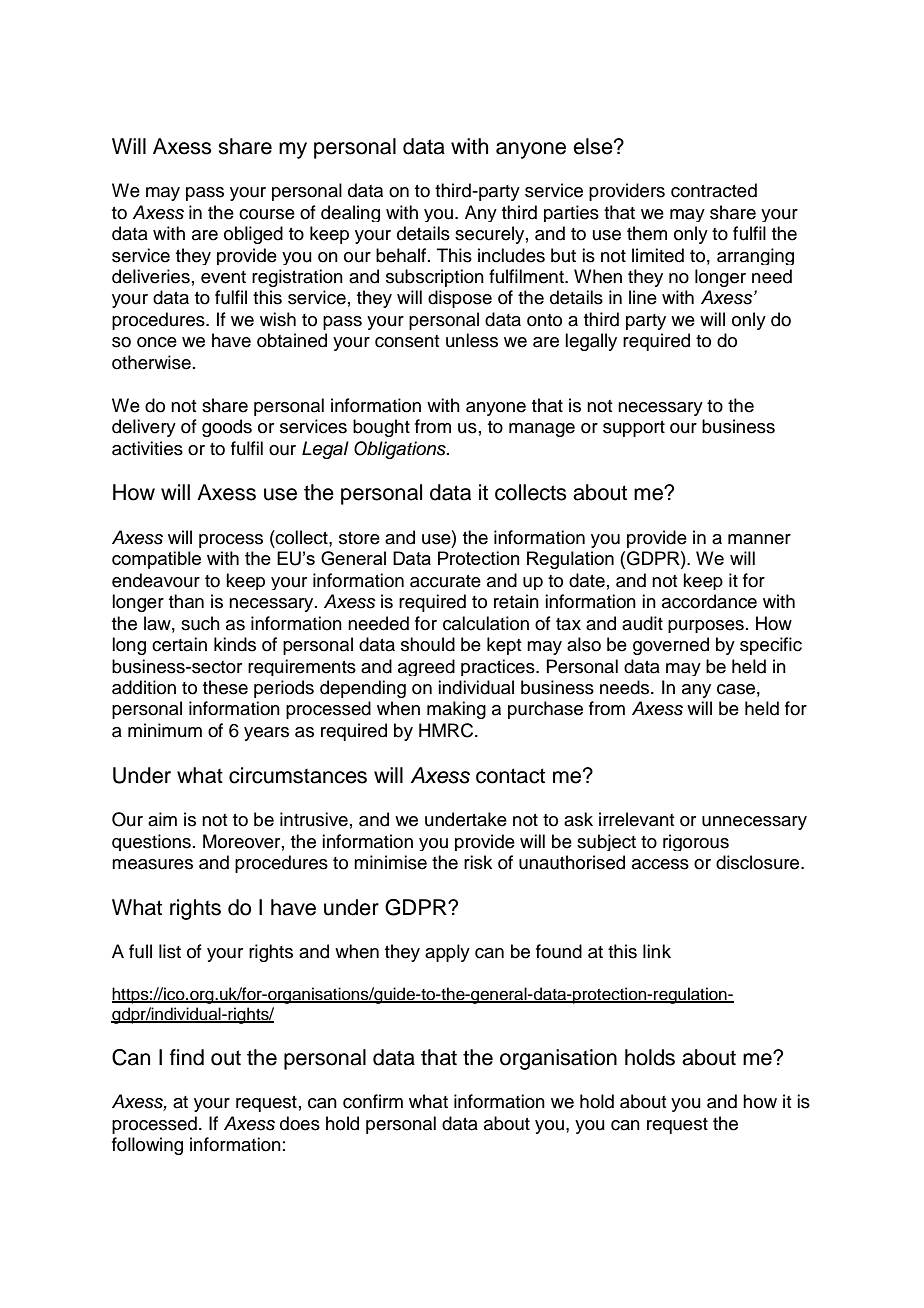  I want to click on behalf, so click(401, 255).
